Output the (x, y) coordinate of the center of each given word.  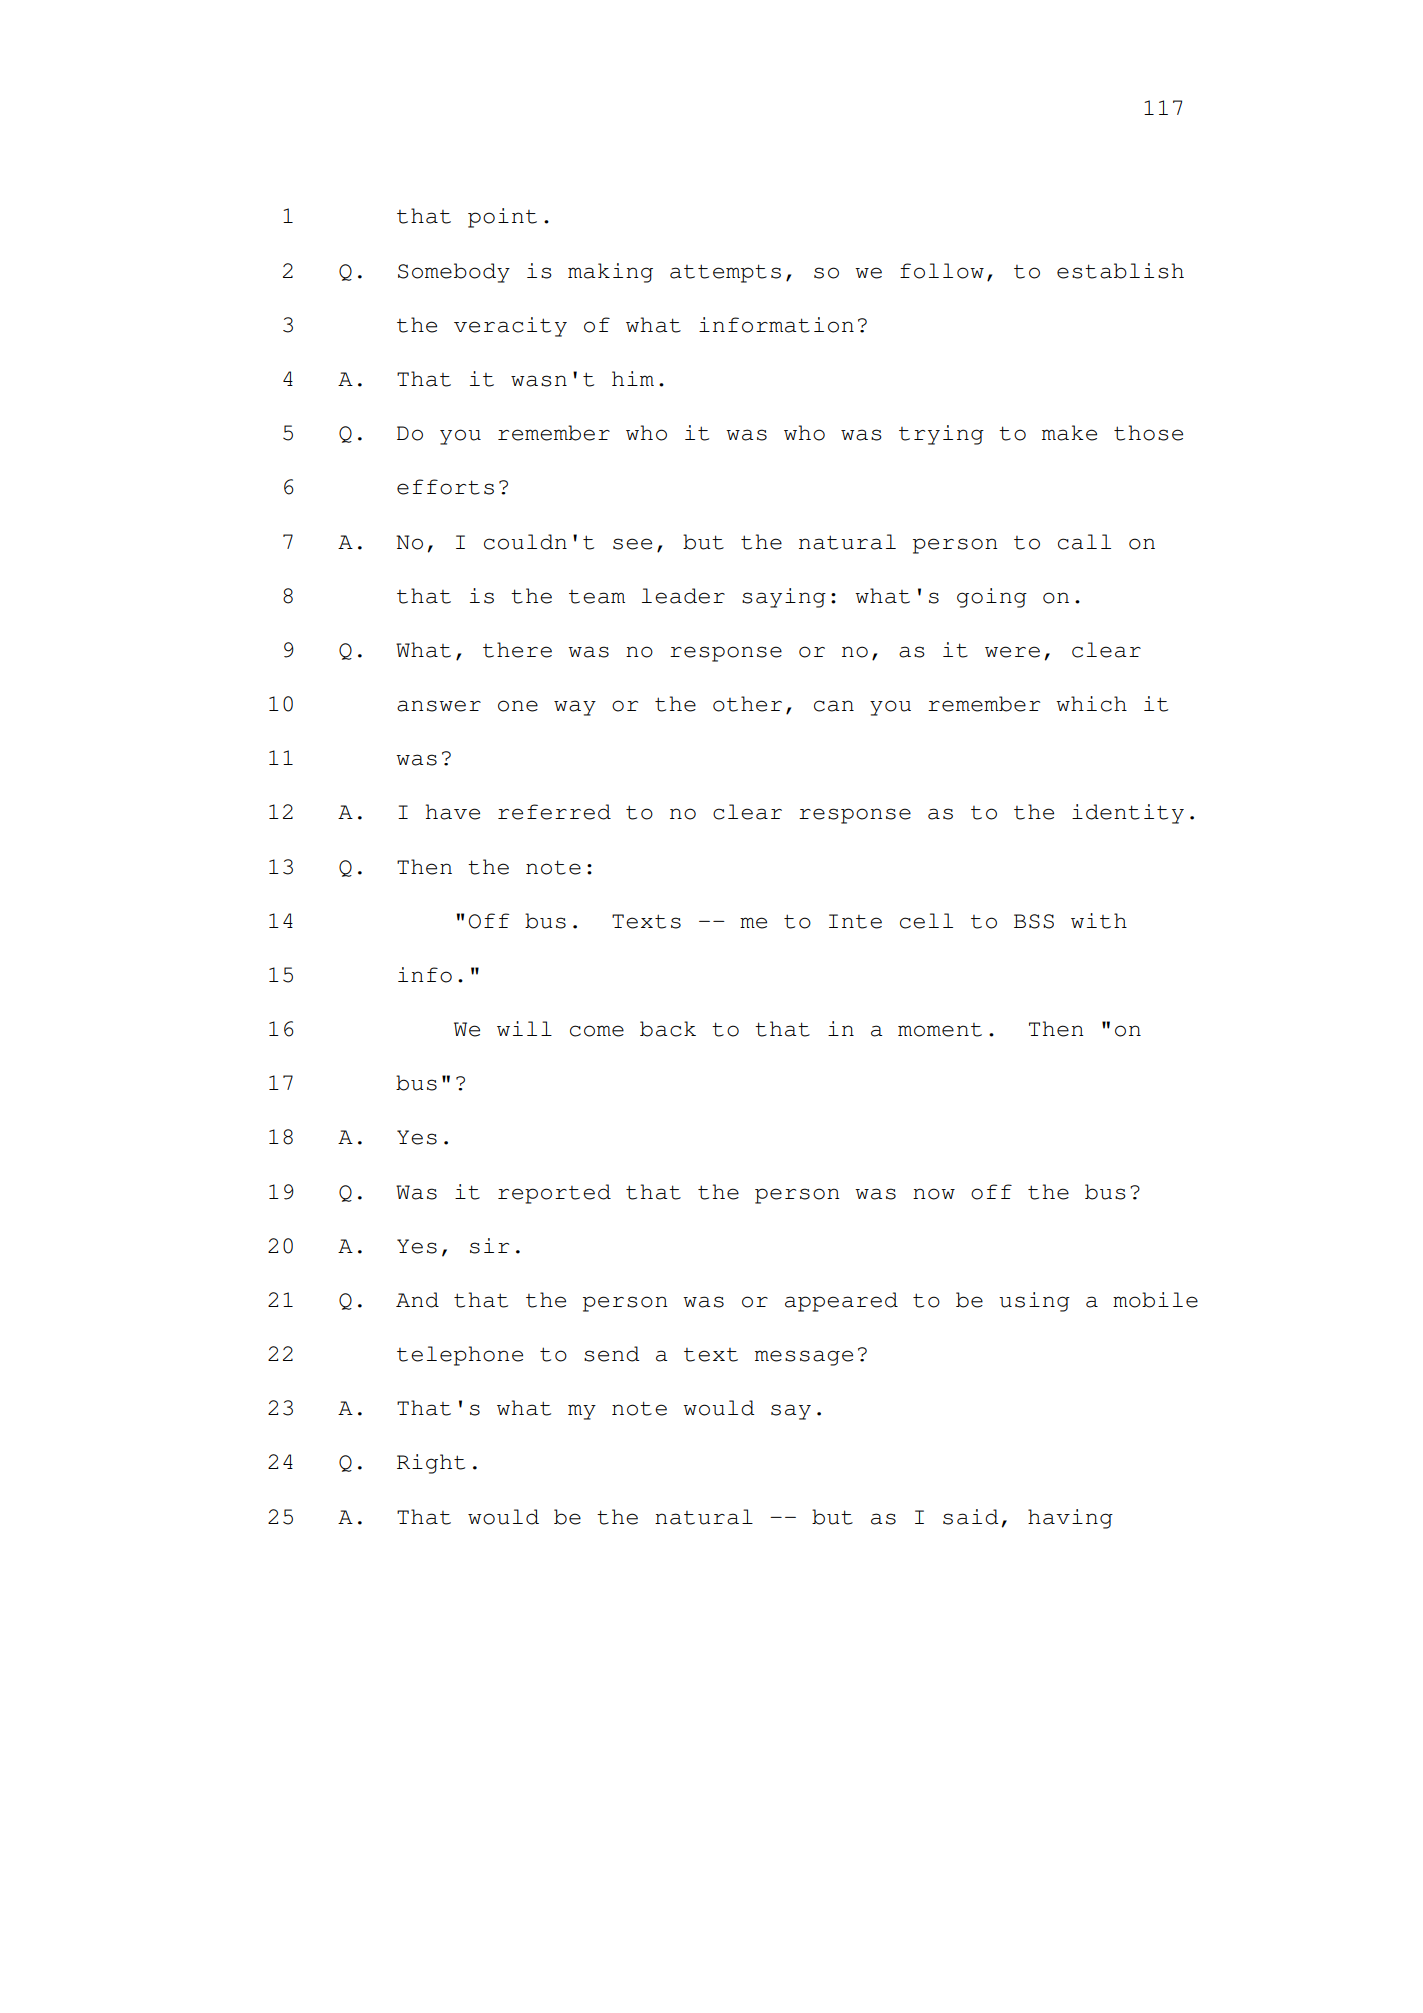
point (502, 218)
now (934, 1194)
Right (431, 1464)
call (1084, 542)
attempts (725, 273)
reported (554, 1194)
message (804, 1358)
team (597, 597)
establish (1120, 271)
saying (784, 598)
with (1099, 921)
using (1034, 1302)
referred (554, 812)
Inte (855, 921)
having (1070, 1519)
